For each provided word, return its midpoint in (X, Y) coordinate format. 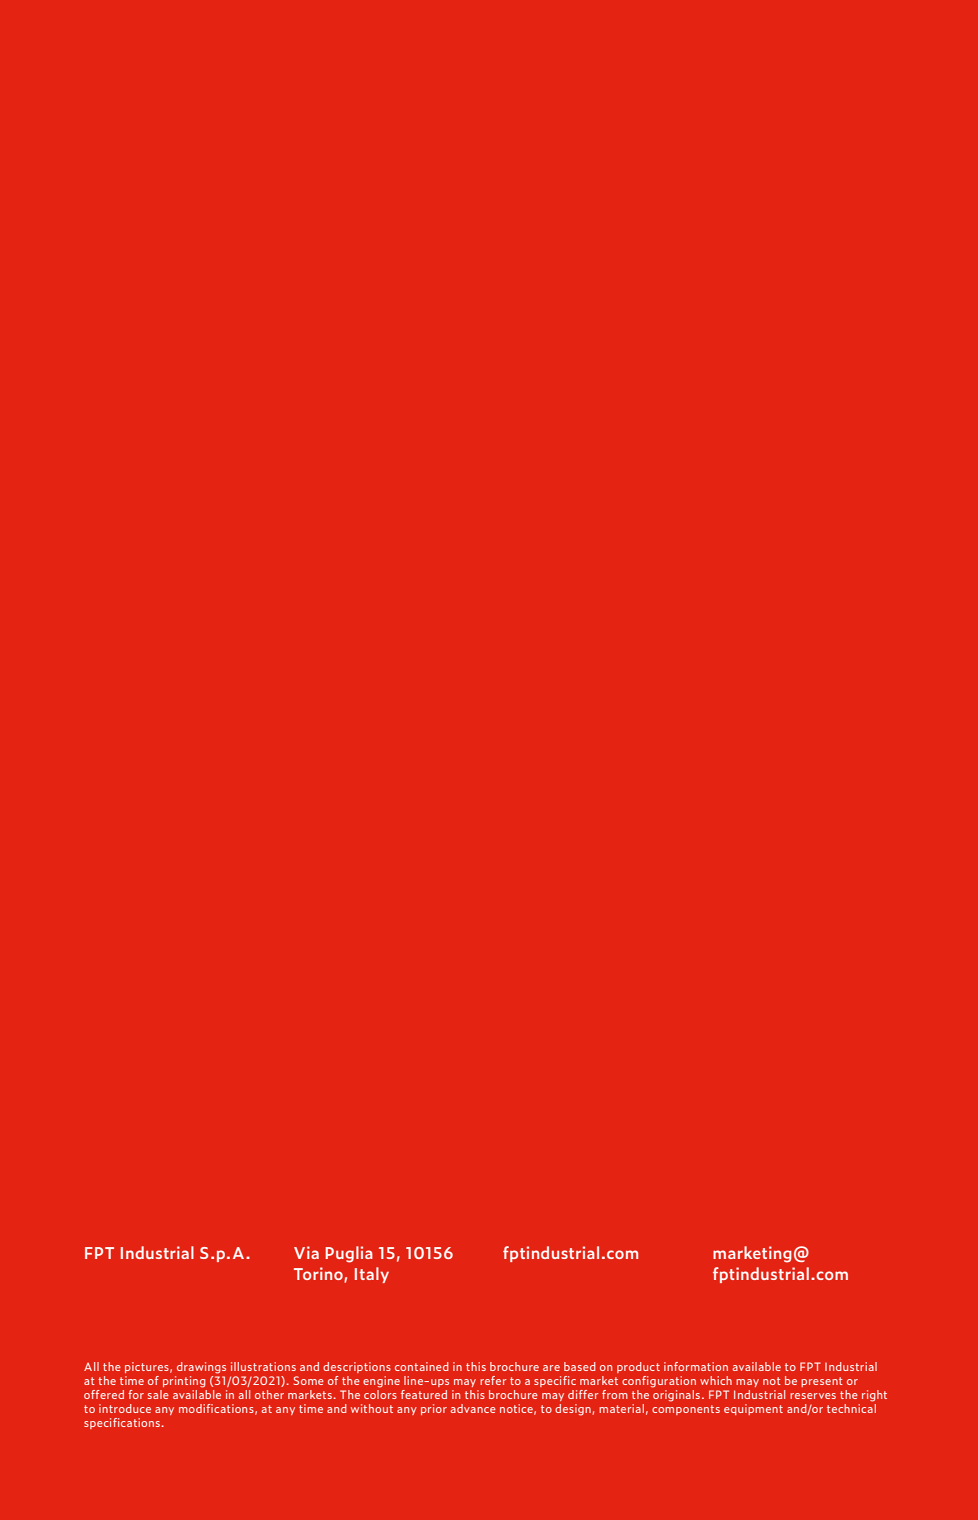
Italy (372, 1275)
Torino (319, 1275)
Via (306, 1252)
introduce (125, 1408)
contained (422, 1366)
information (696, 1366)
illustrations (263, 1366)
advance (473, 1408)
